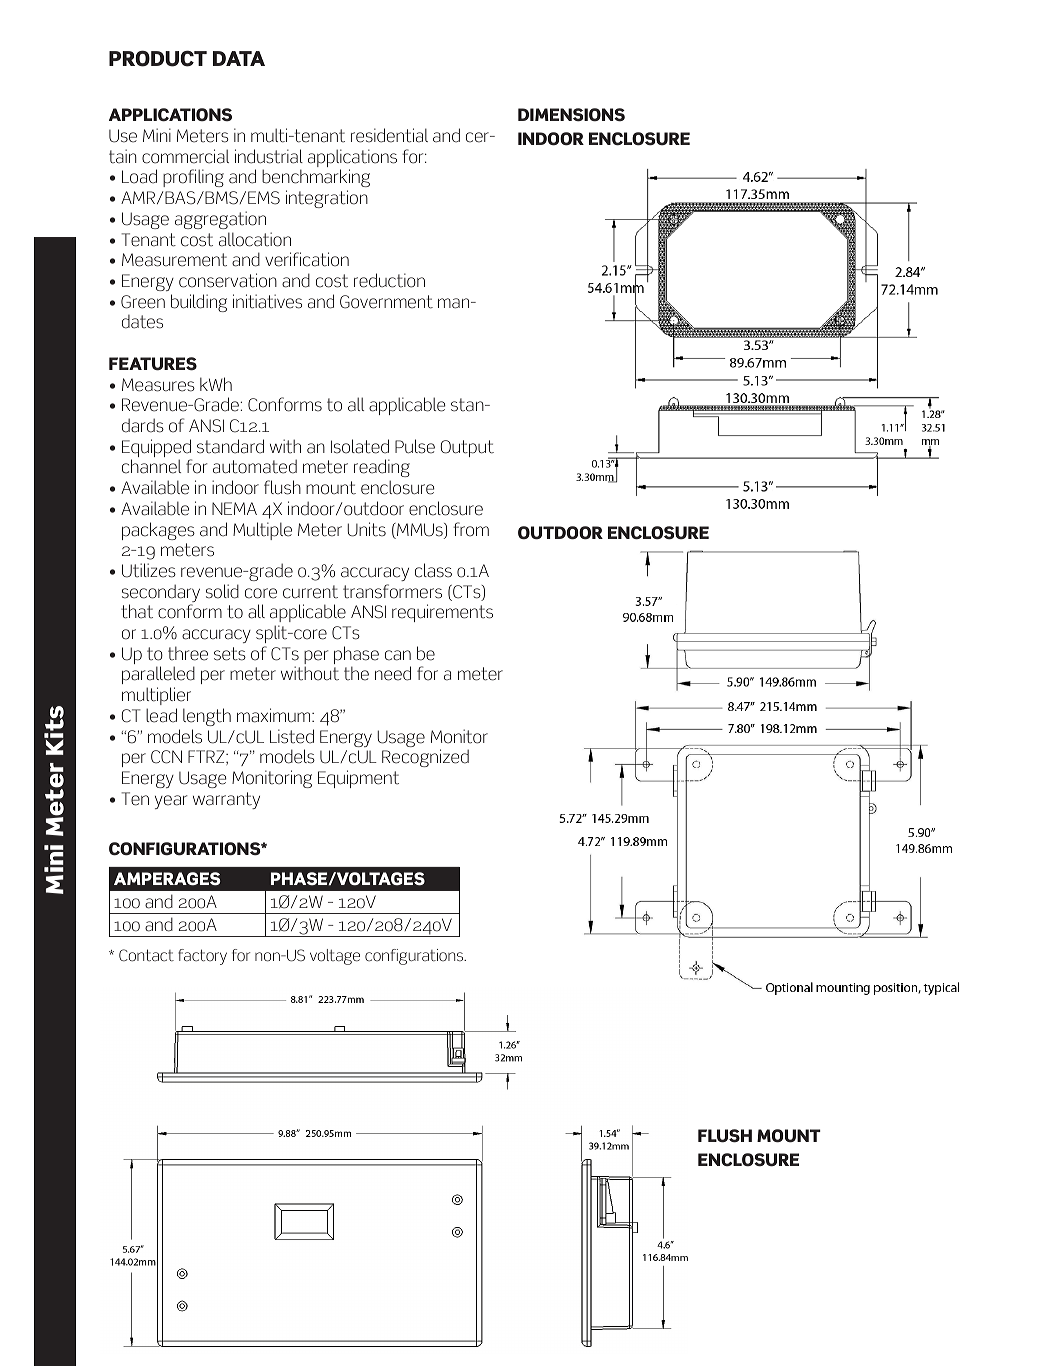 The image size is (1056, 1366). What do you see at coordinates (158, 58) in the screenshot?
I see `PRODUCT` at bounding box center [158, 58].
